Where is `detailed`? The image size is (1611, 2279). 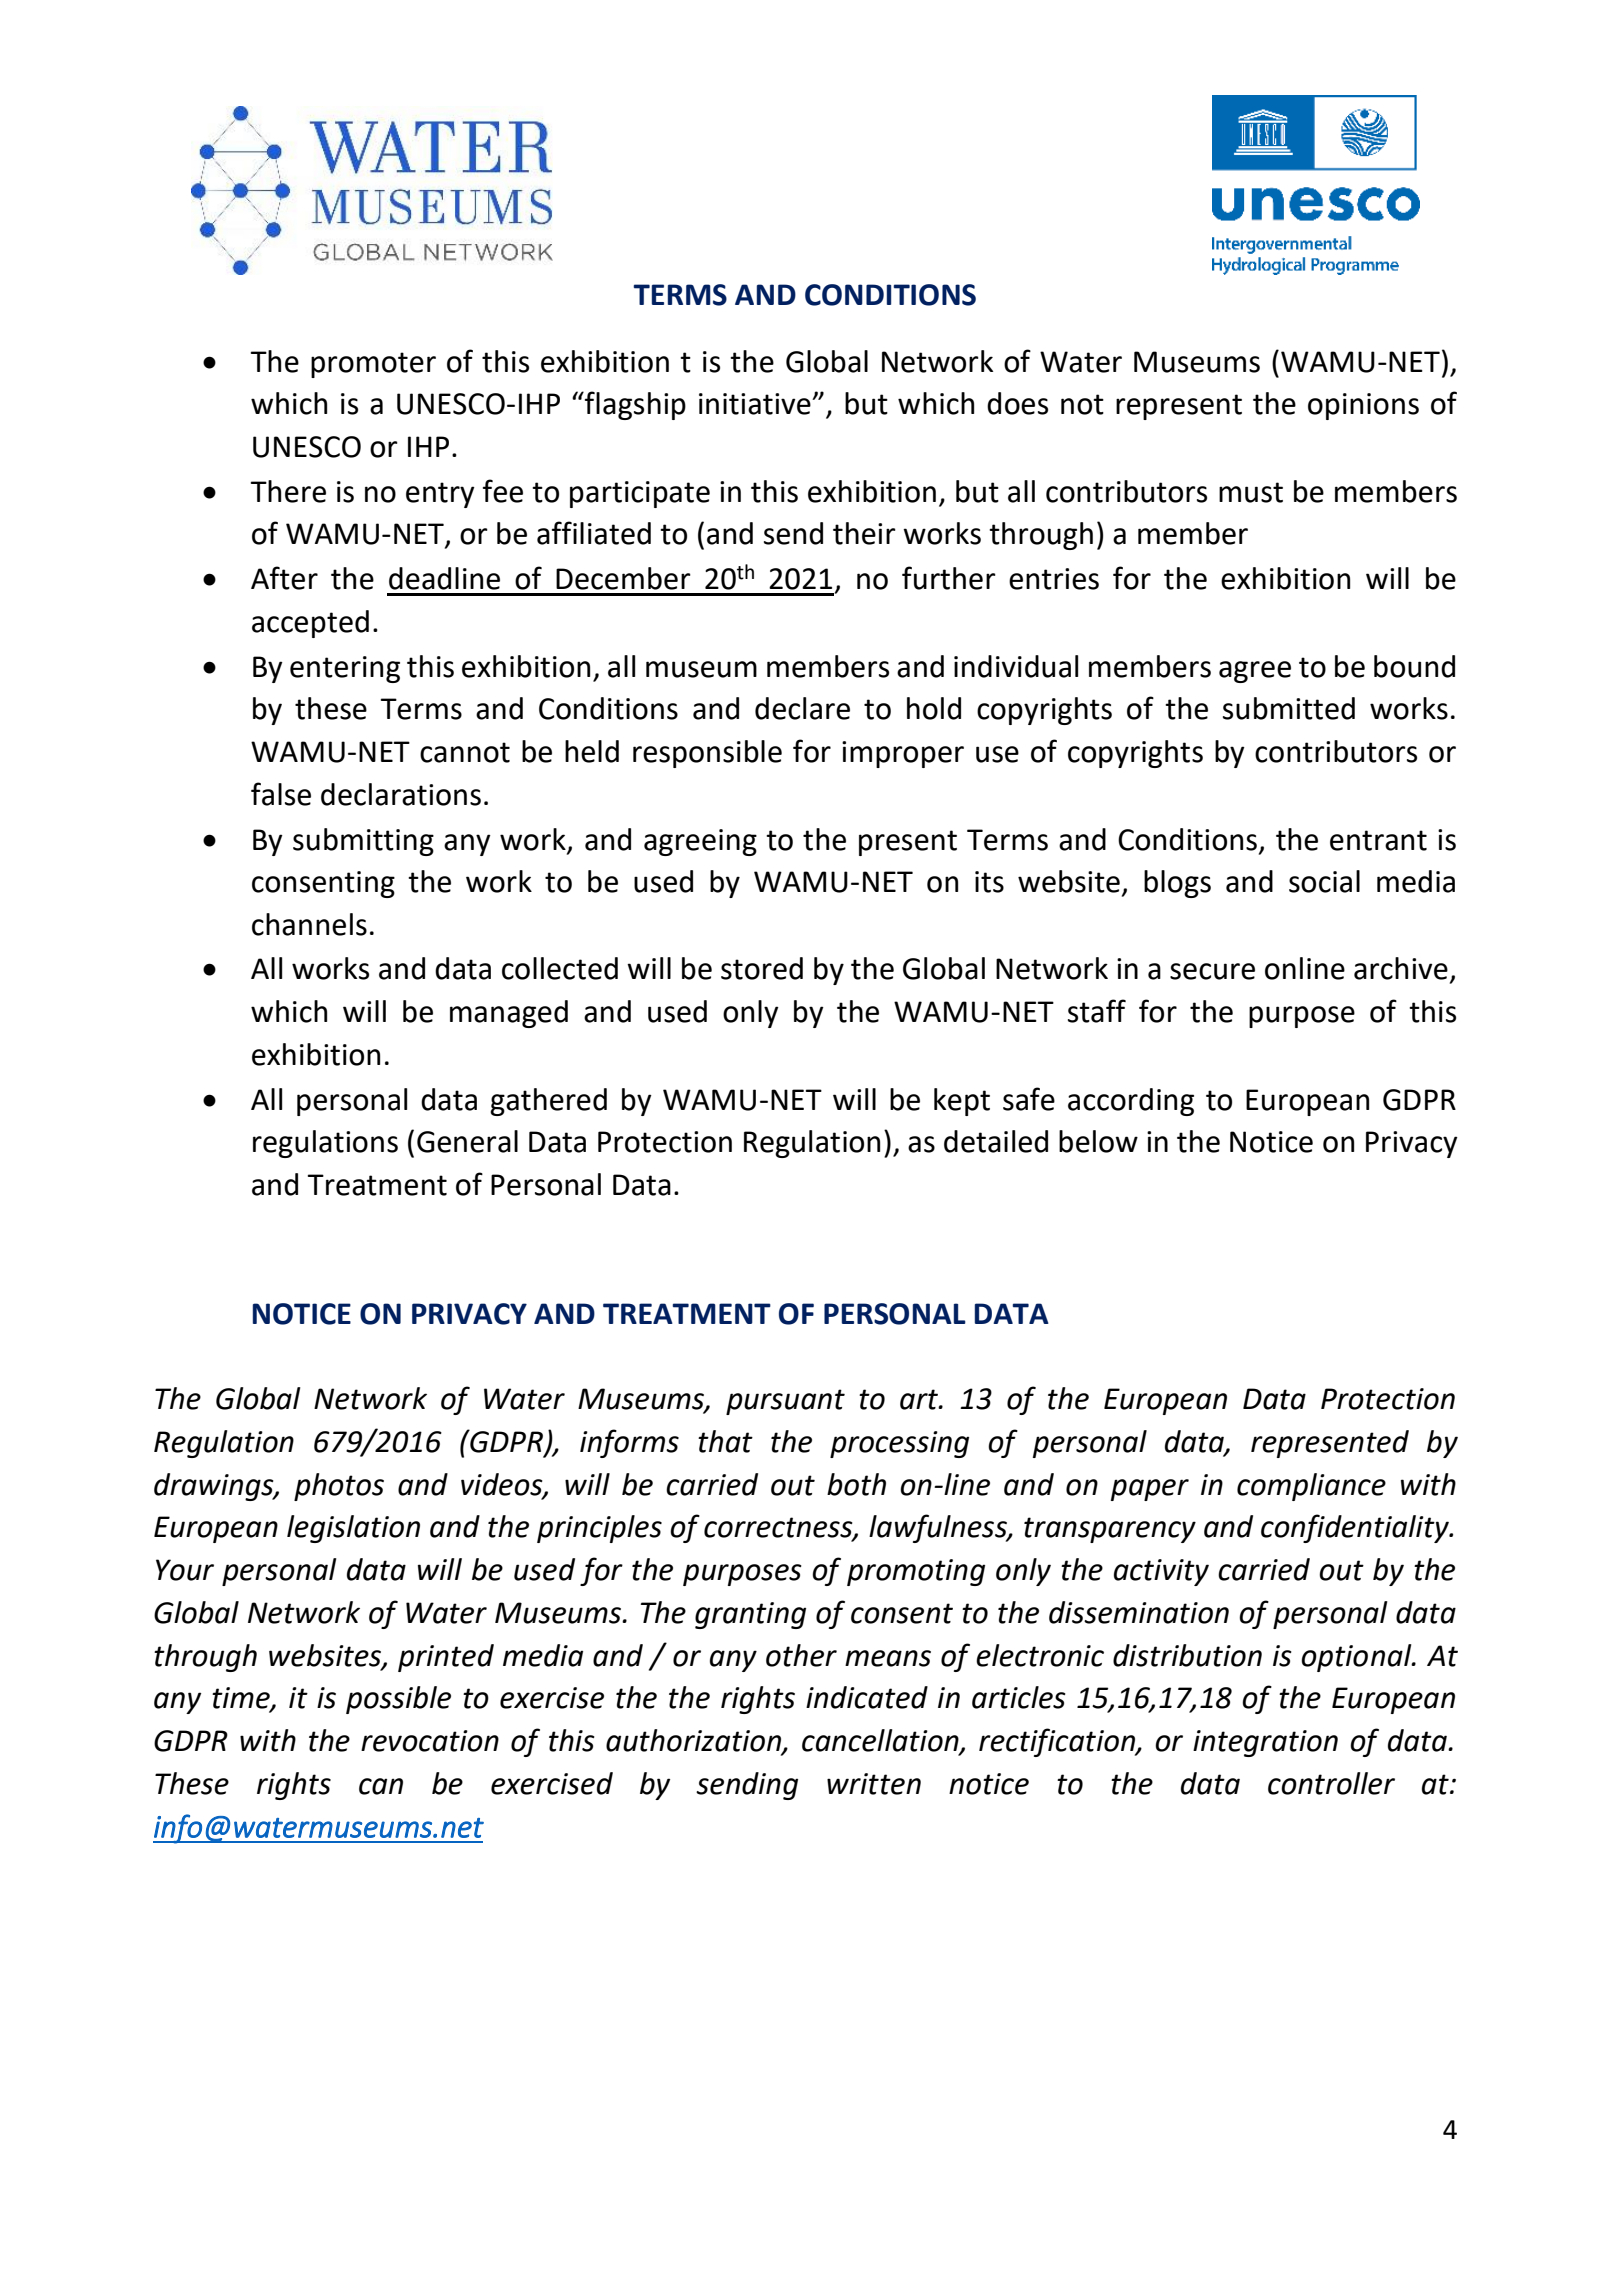
detailed is located at coordinates (996, 1141).
